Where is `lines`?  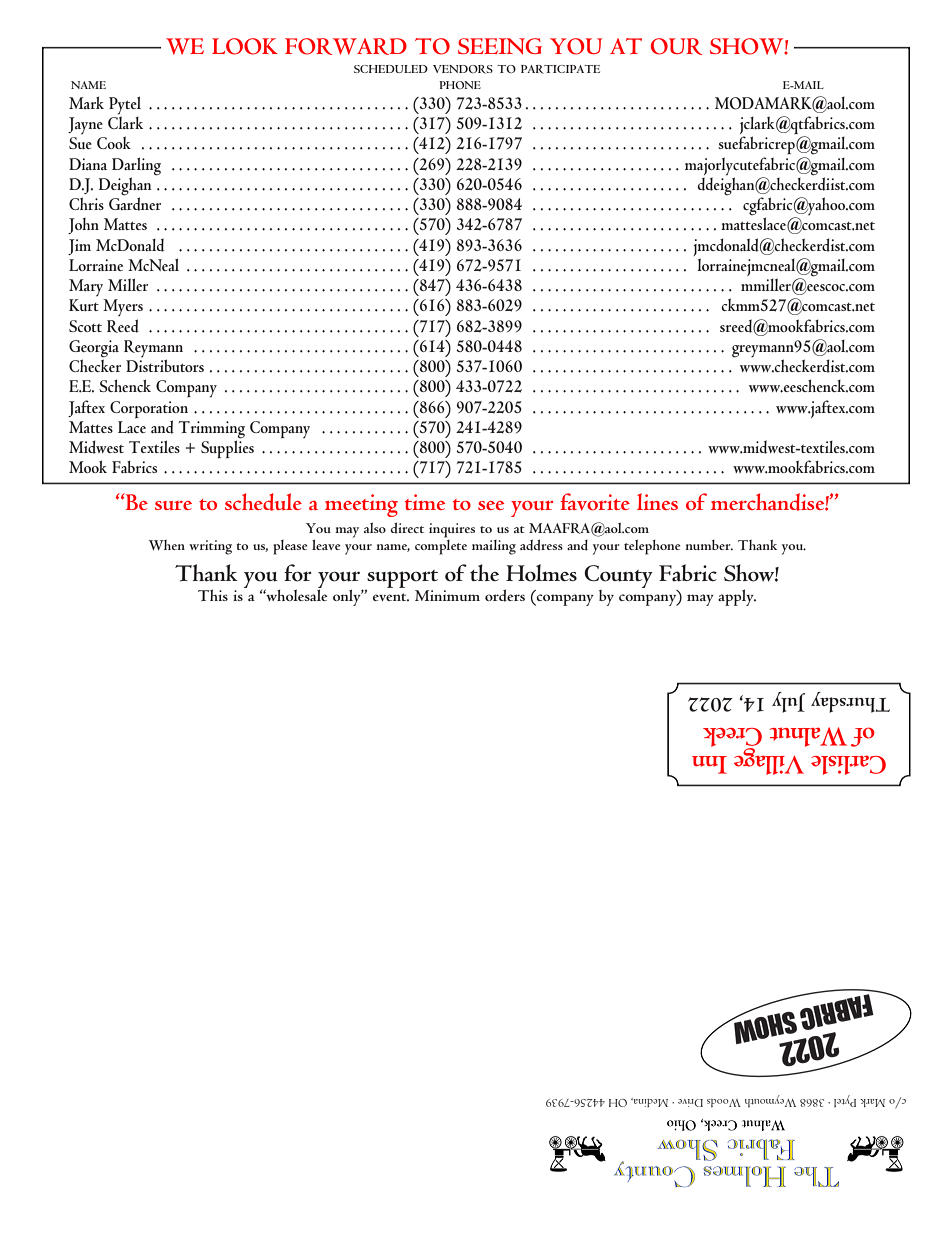 lines is located at coordinates (657, 501).
